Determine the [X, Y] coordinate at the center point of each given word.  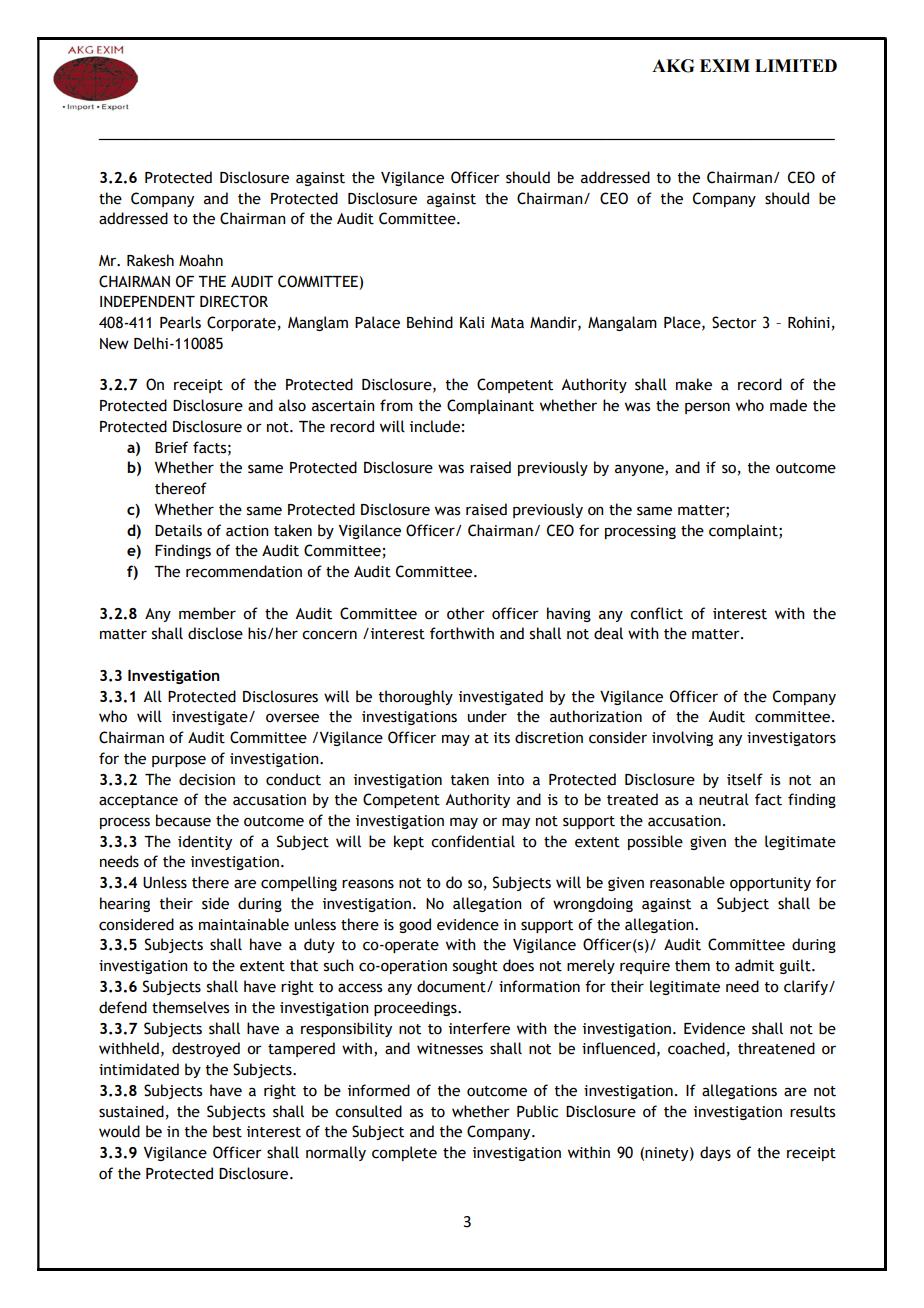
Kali [472, 322]
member [207, 613]
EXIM [725, 65]
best [227, 1131]
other [466, 613]
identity [205, 842]
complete [404, 1153]
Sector [734, 322]
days [715, 1153]
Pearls [180, 322]
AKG [673, 66]
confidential [473, 841]
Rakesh [150, 260]
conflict [656, 613]
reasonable [687, 882]
